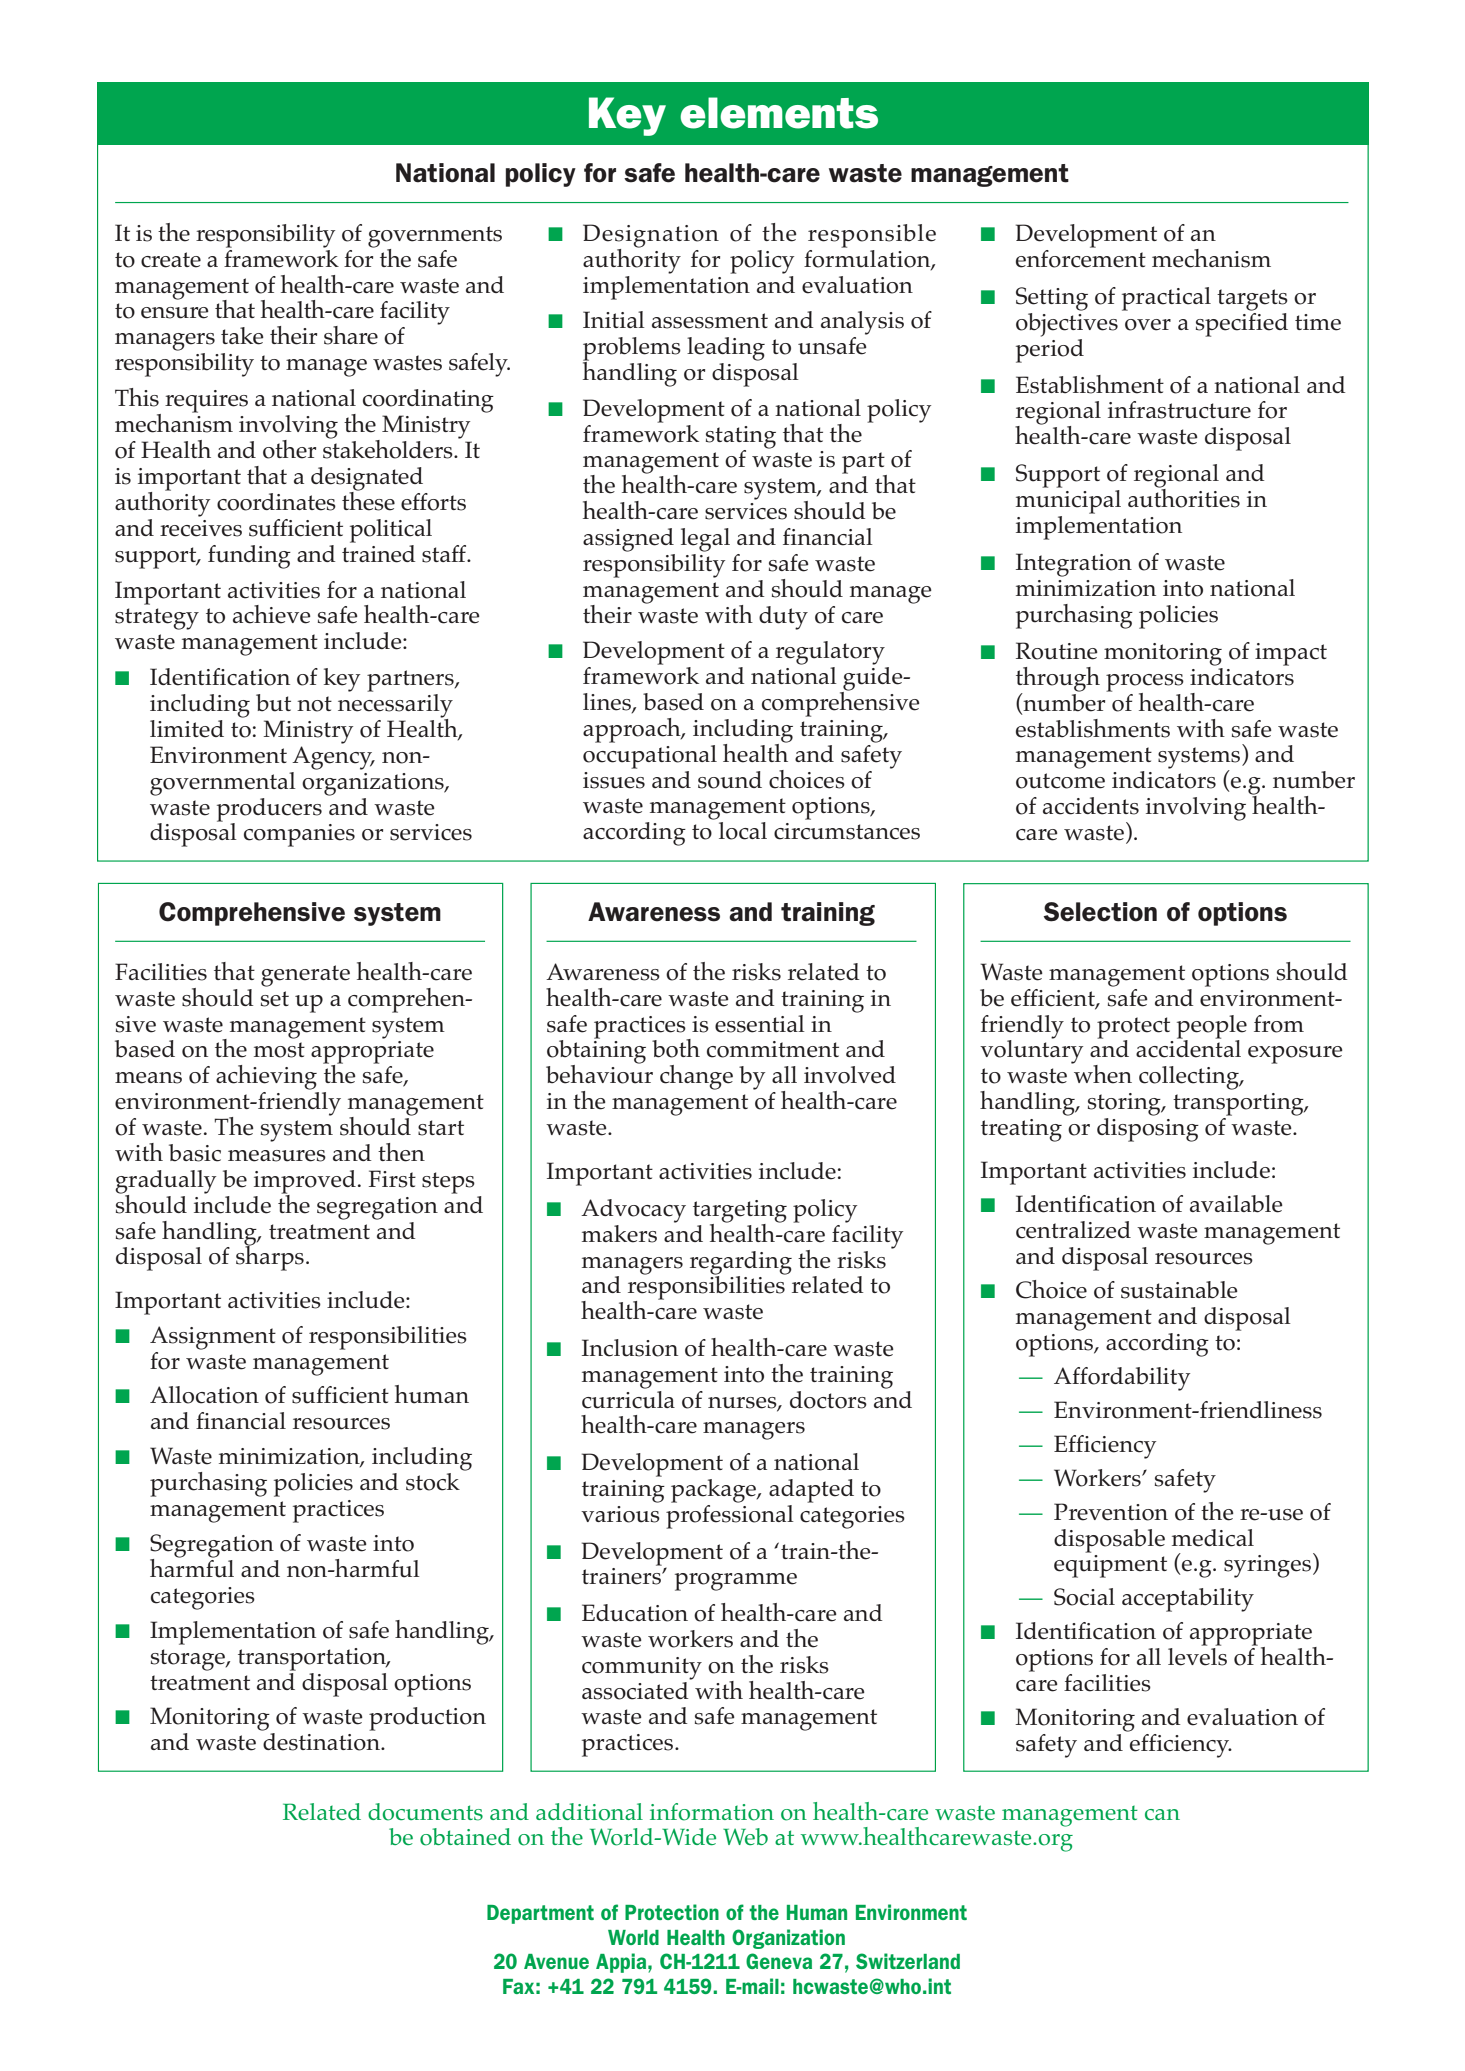  I want to click on enforcement, so click(1081, 257).
